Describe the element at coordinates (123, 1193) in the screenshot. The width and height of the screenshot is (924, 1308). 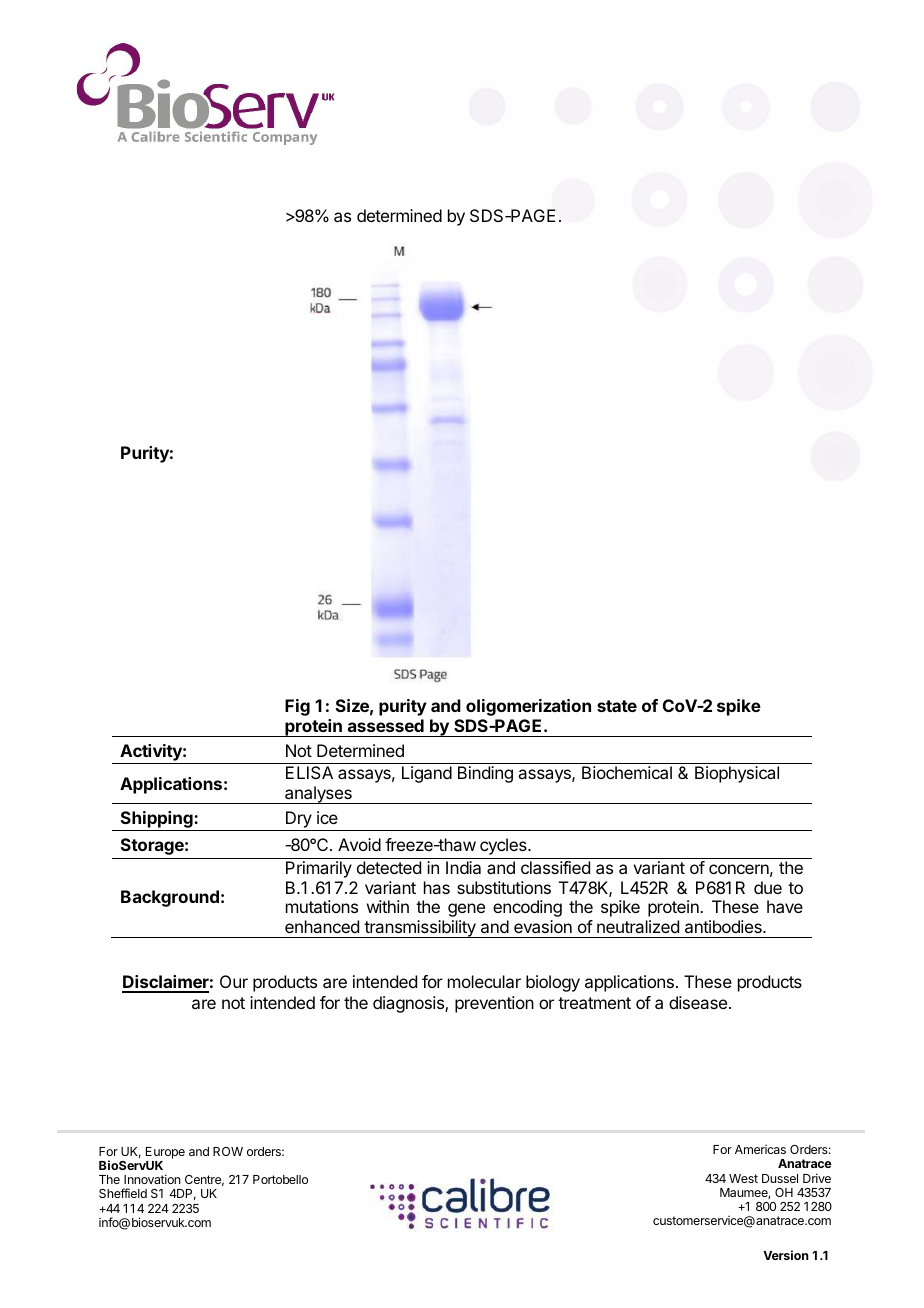
I see `Sheffield` at that location.
